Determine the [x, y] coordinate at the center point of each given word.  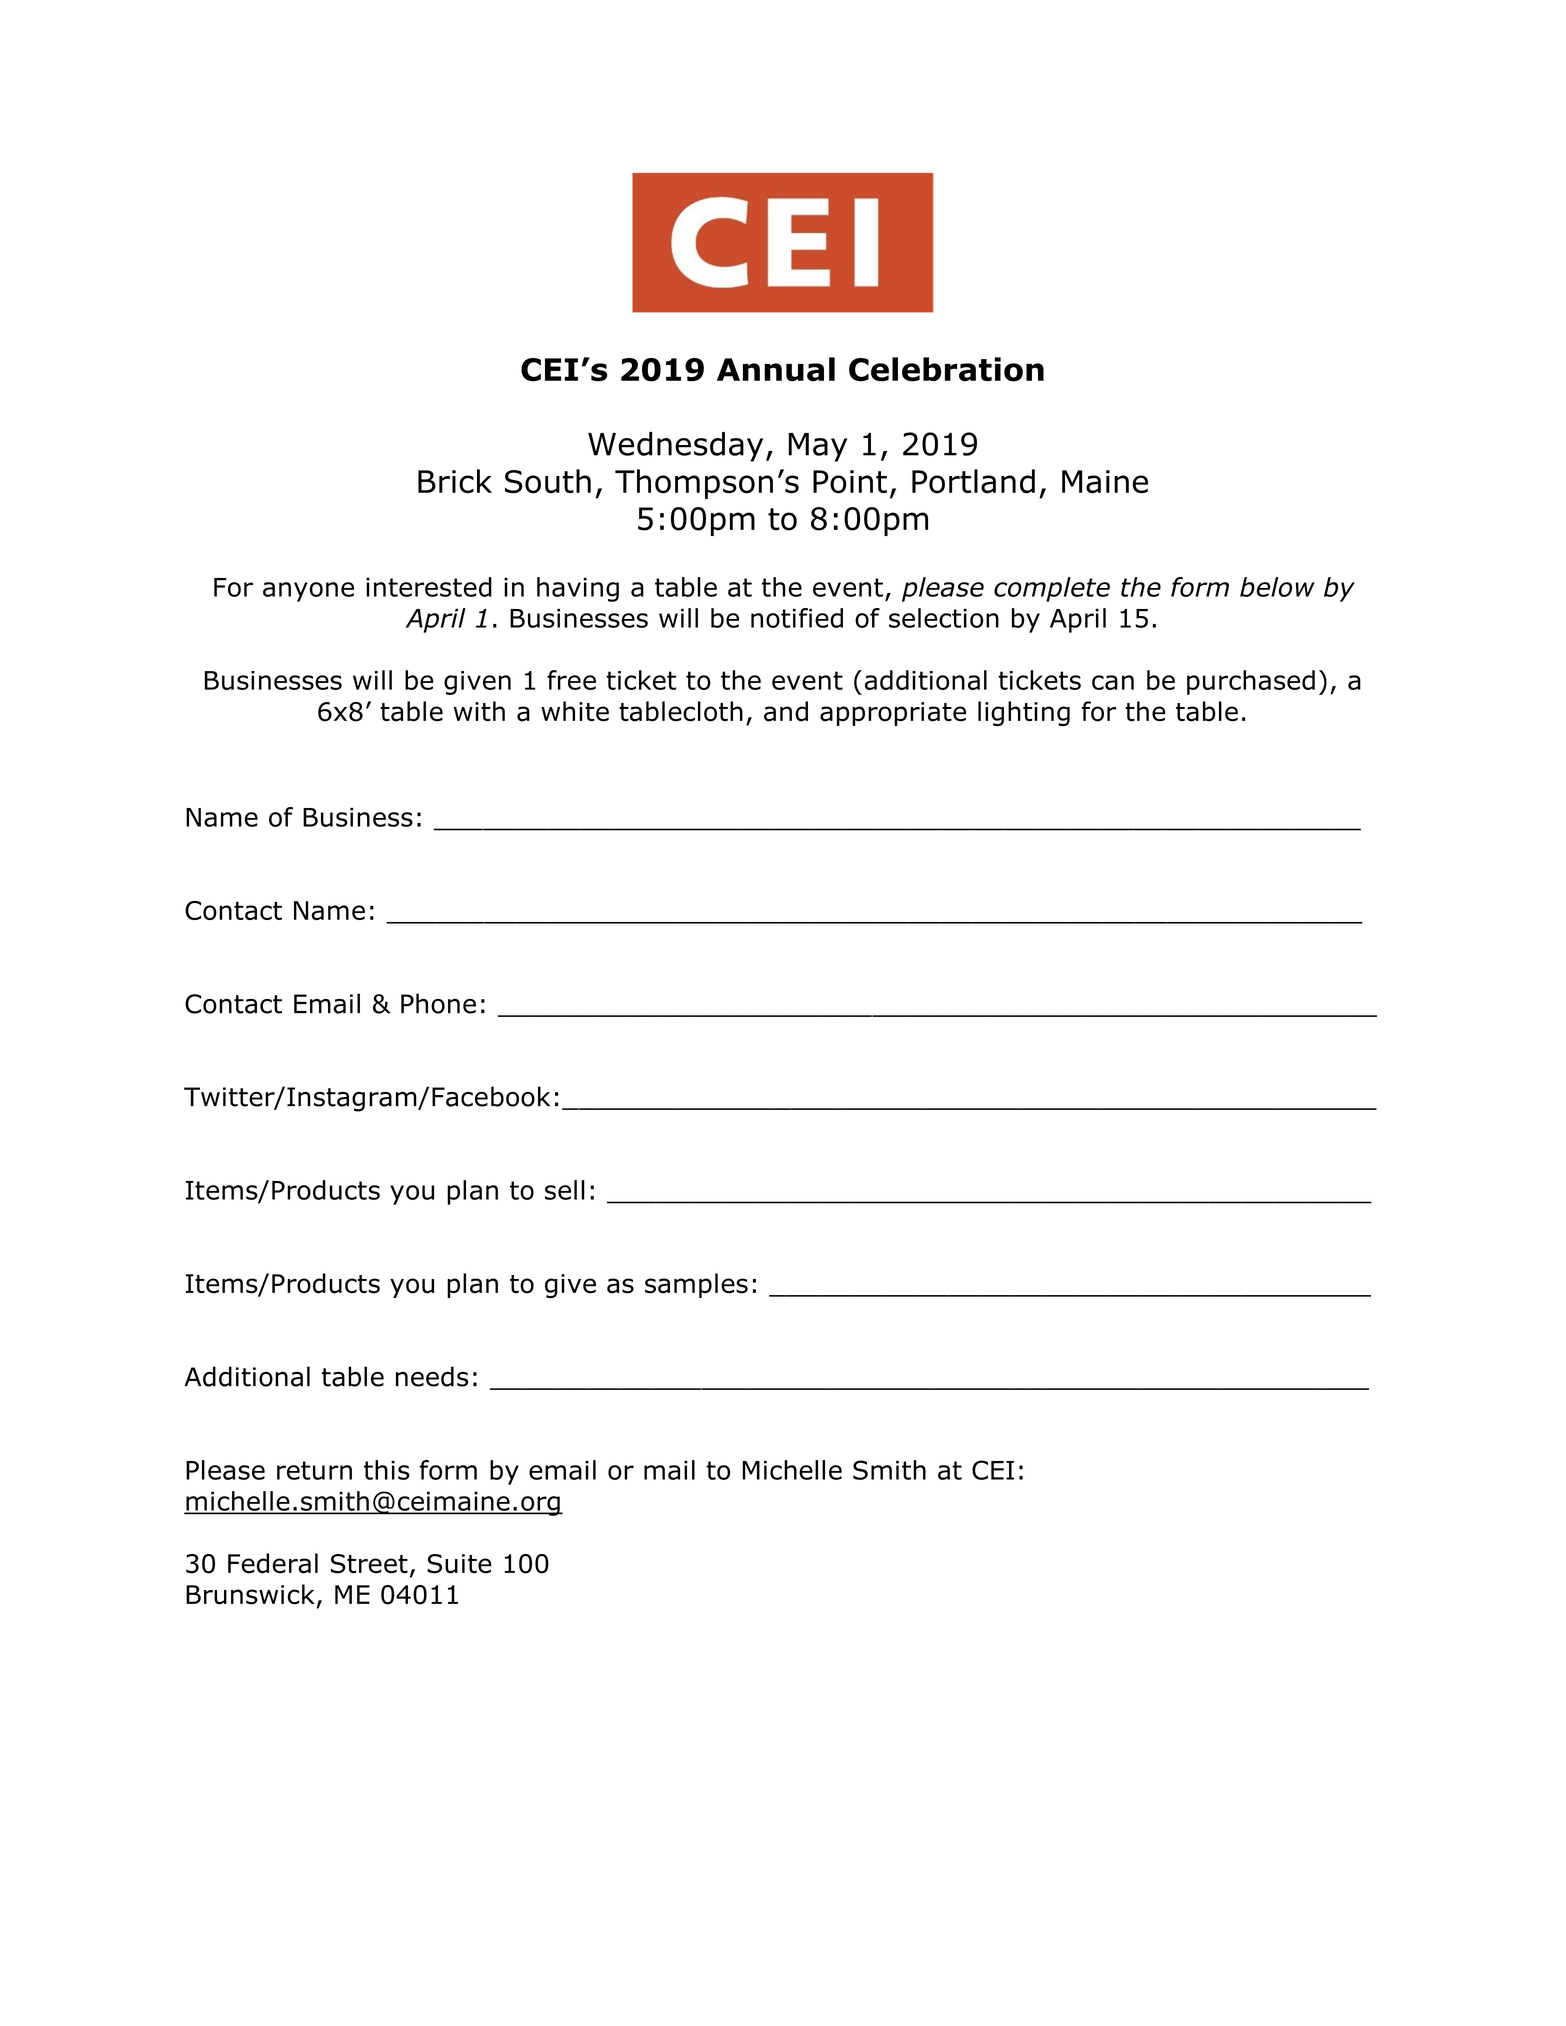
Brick [455, 481]
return [314, 1470]
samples [696, 1285]
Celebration [946, 369]
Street [369, 1564]
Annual [776, 369]
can [1113, 682]
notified [797, 618]
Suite [459, 1564]
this [387, 1470]
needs [432, 1376]
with [479, 711]
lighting [1024, 713]
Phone [438, 1003]
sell [565, 1190]
